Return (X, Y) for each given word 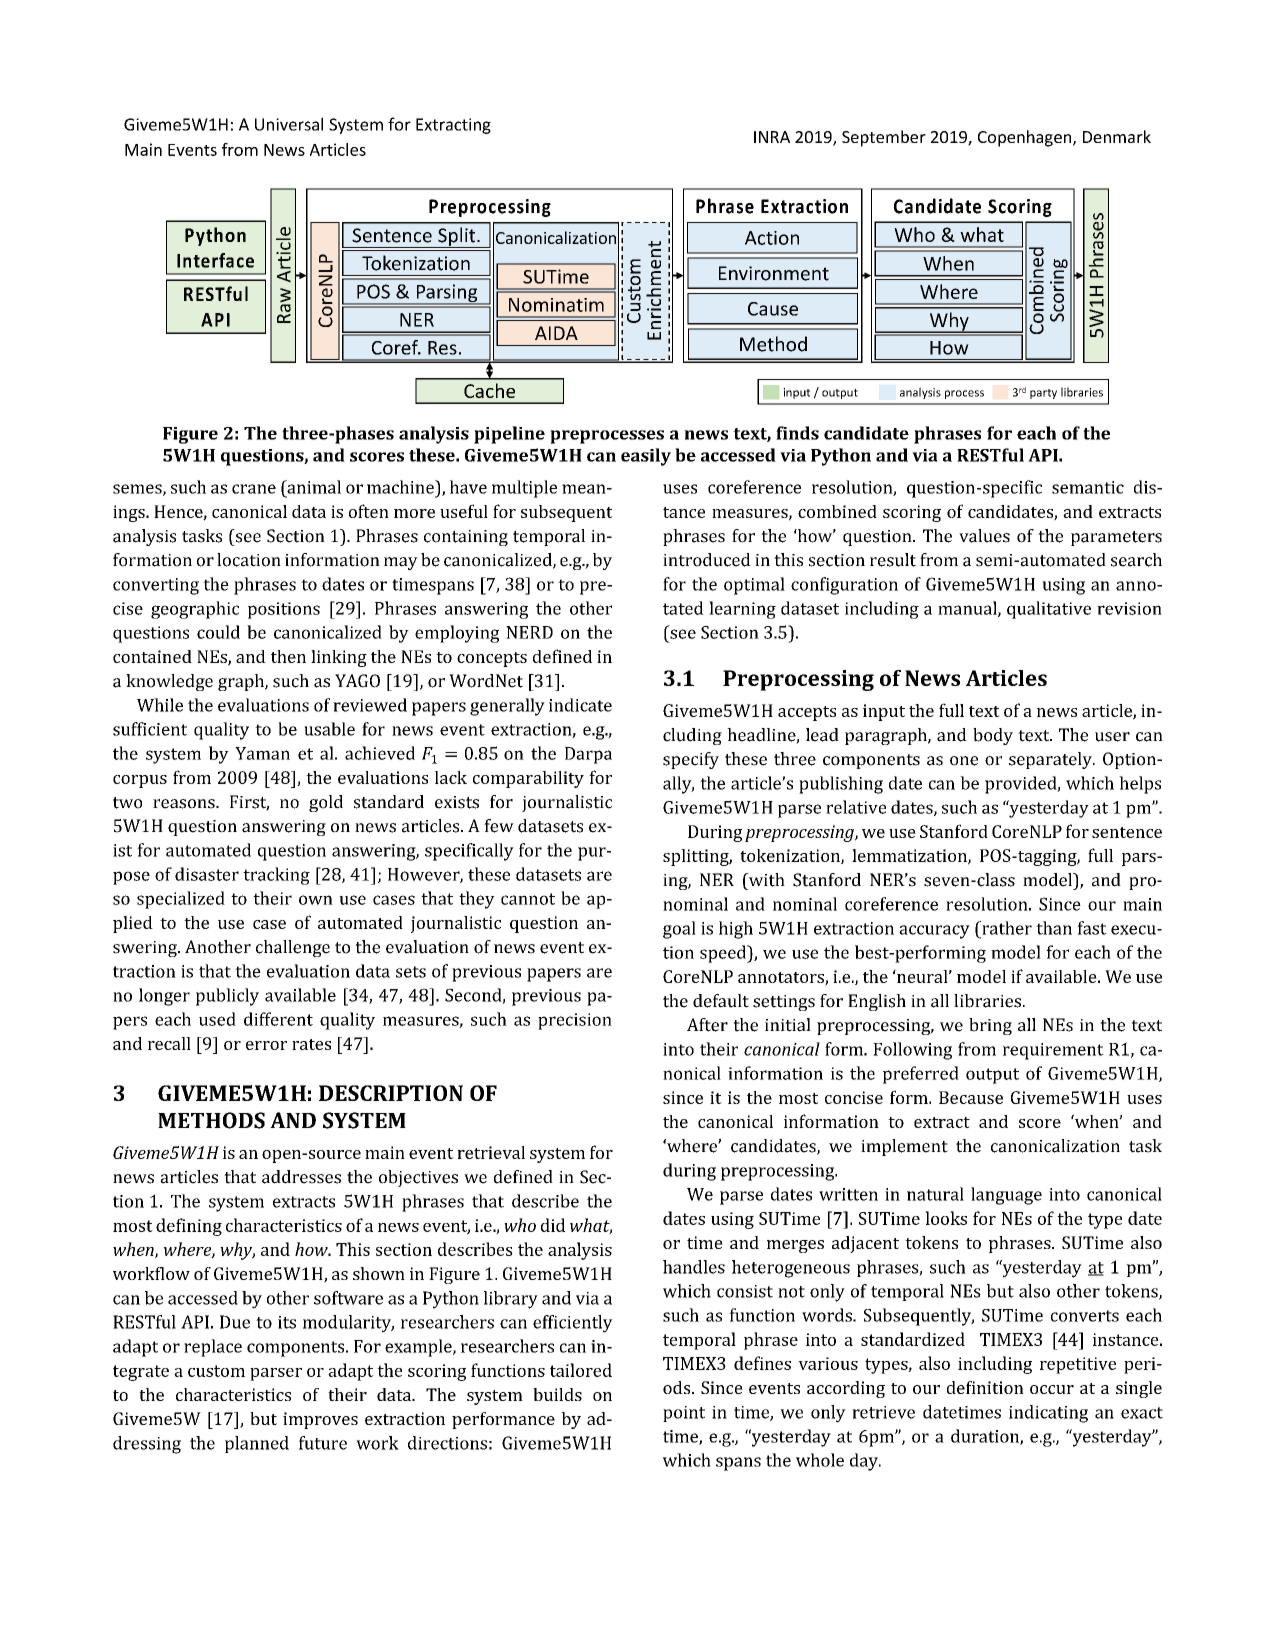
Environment (774, 273)
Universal (289, 124)
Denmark (1117, 136)
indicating (1048, 1414)
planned (257, 1444)
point (684, 1414)
